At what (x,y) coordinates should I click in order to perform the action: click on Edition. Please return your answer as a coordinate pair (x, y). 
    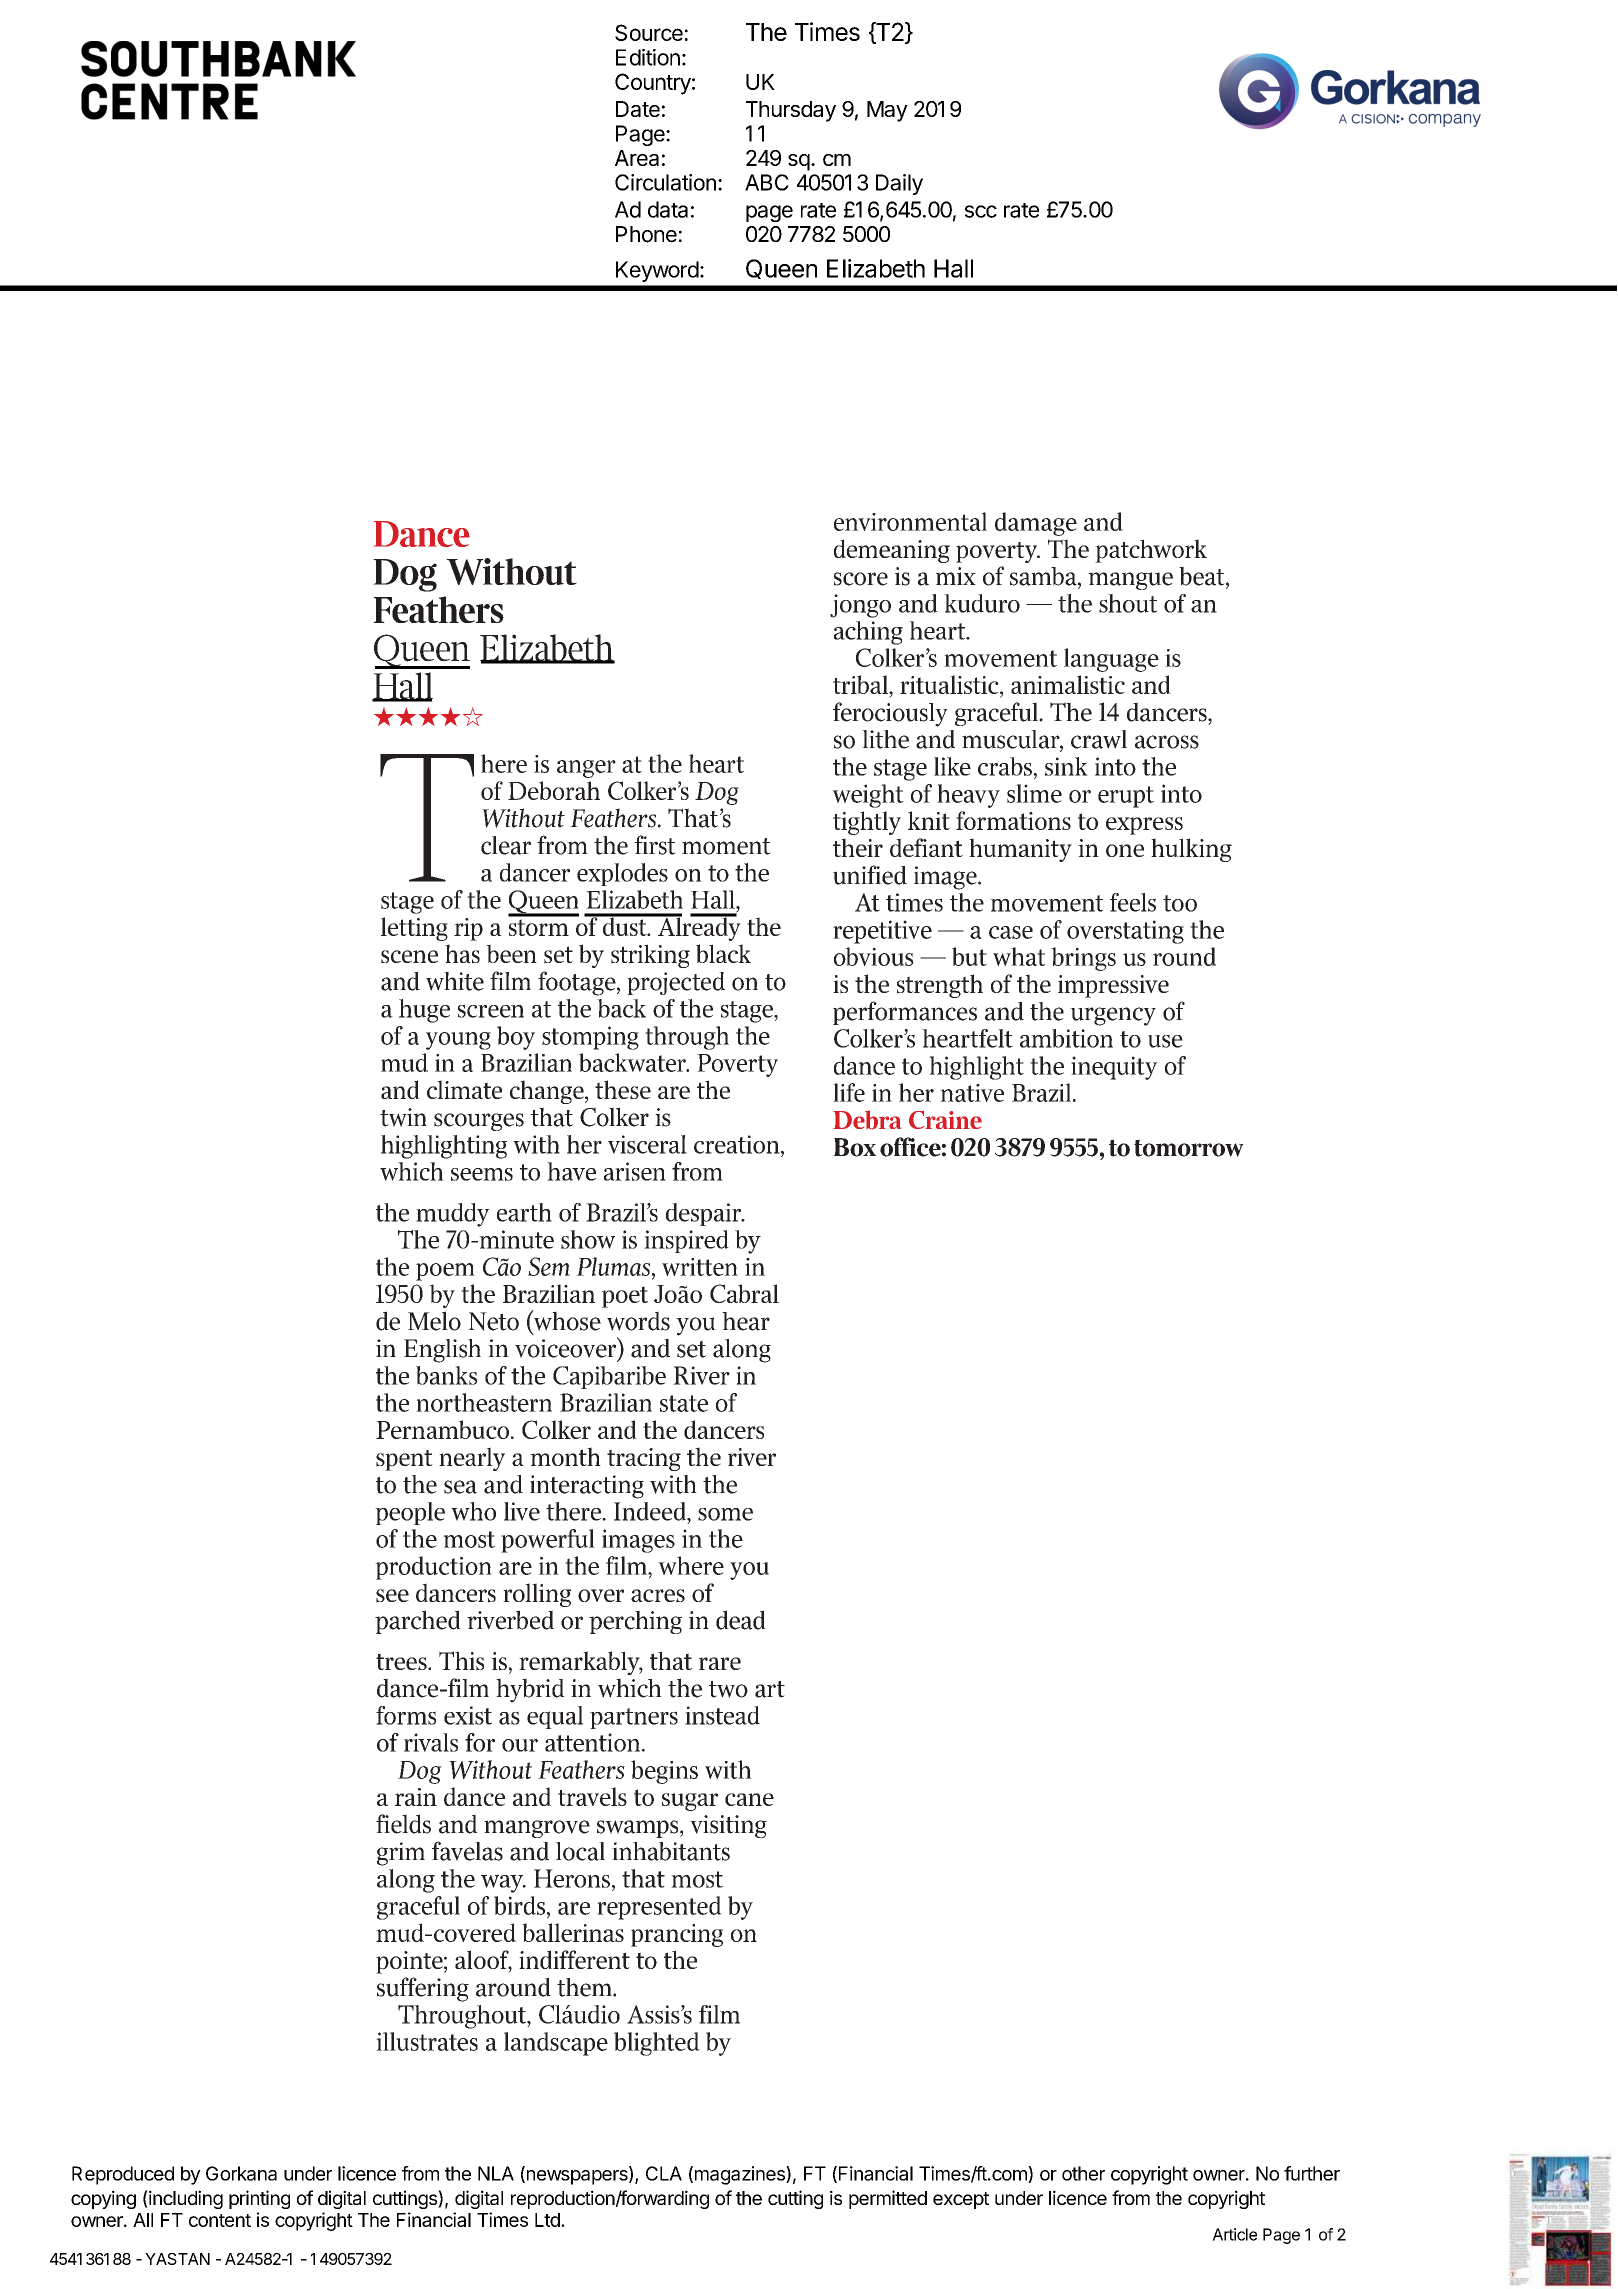
    Looking at the image, I should click on (648, 57).
